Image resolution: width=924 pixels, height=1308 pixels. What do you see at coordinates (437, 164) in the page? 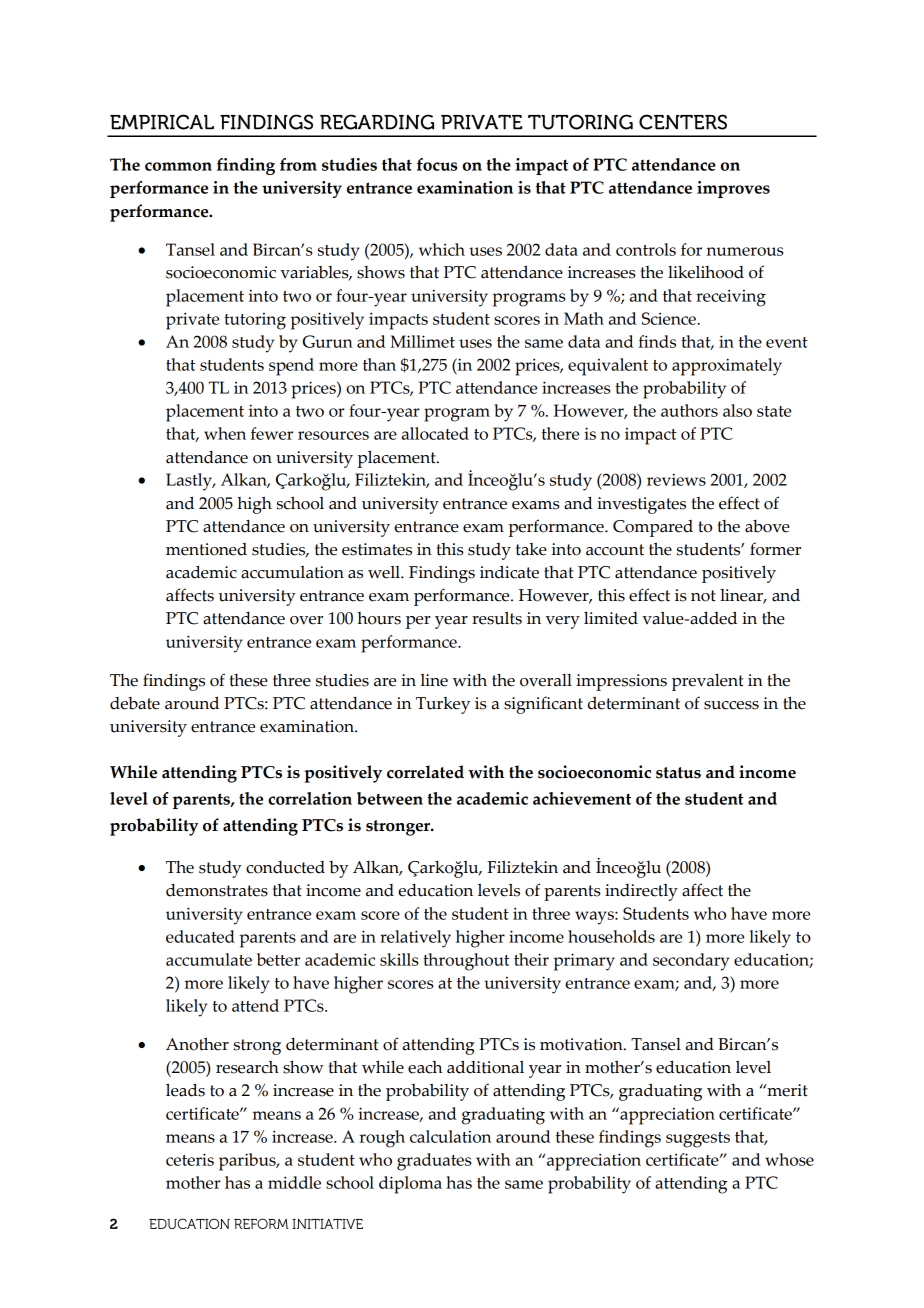
I see `focus` at bounding box center [437, 164].
